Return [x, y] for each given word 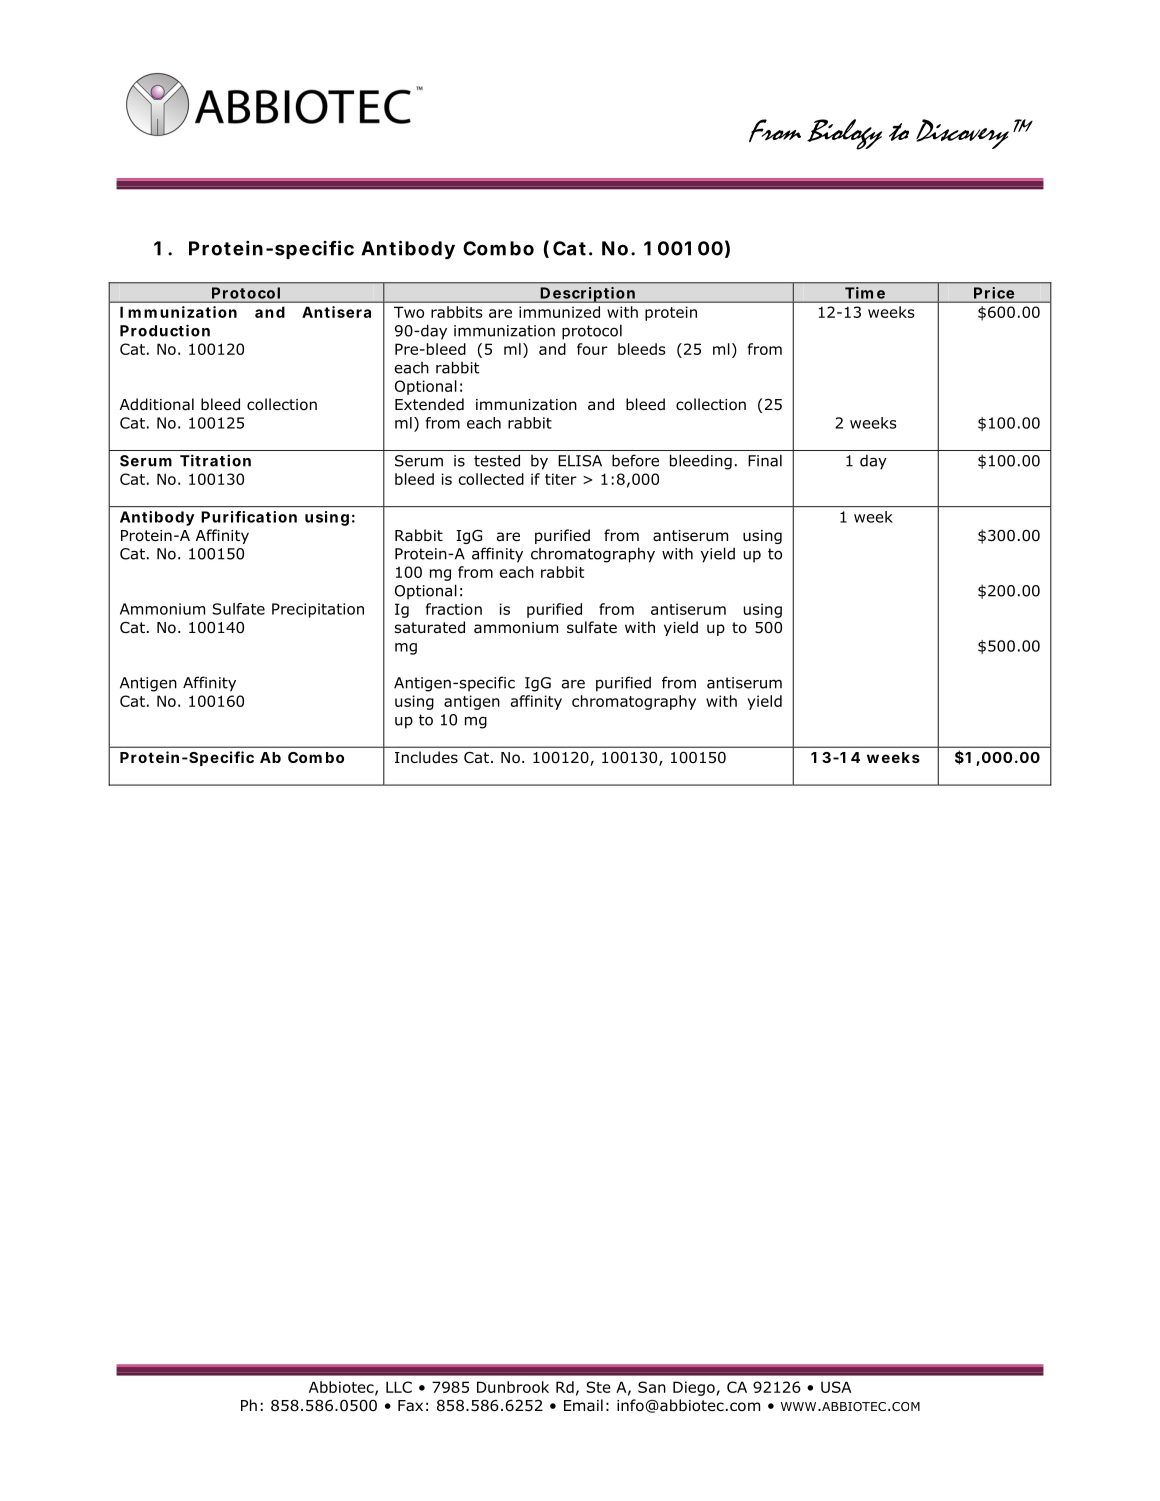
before [635, 460]
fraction [454, 609]
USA [836, 1387]
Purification [249, 517]
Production [165, 330]
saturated [430, 627]
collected [491, 479]
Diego [694, 1388]
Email [583, 1405]
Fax [410, 1406]
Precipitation [318, 610]
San [652, 1387]
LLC [399, 1387]
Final [765, 460]
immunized [559, 312]
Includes [426, 757]
